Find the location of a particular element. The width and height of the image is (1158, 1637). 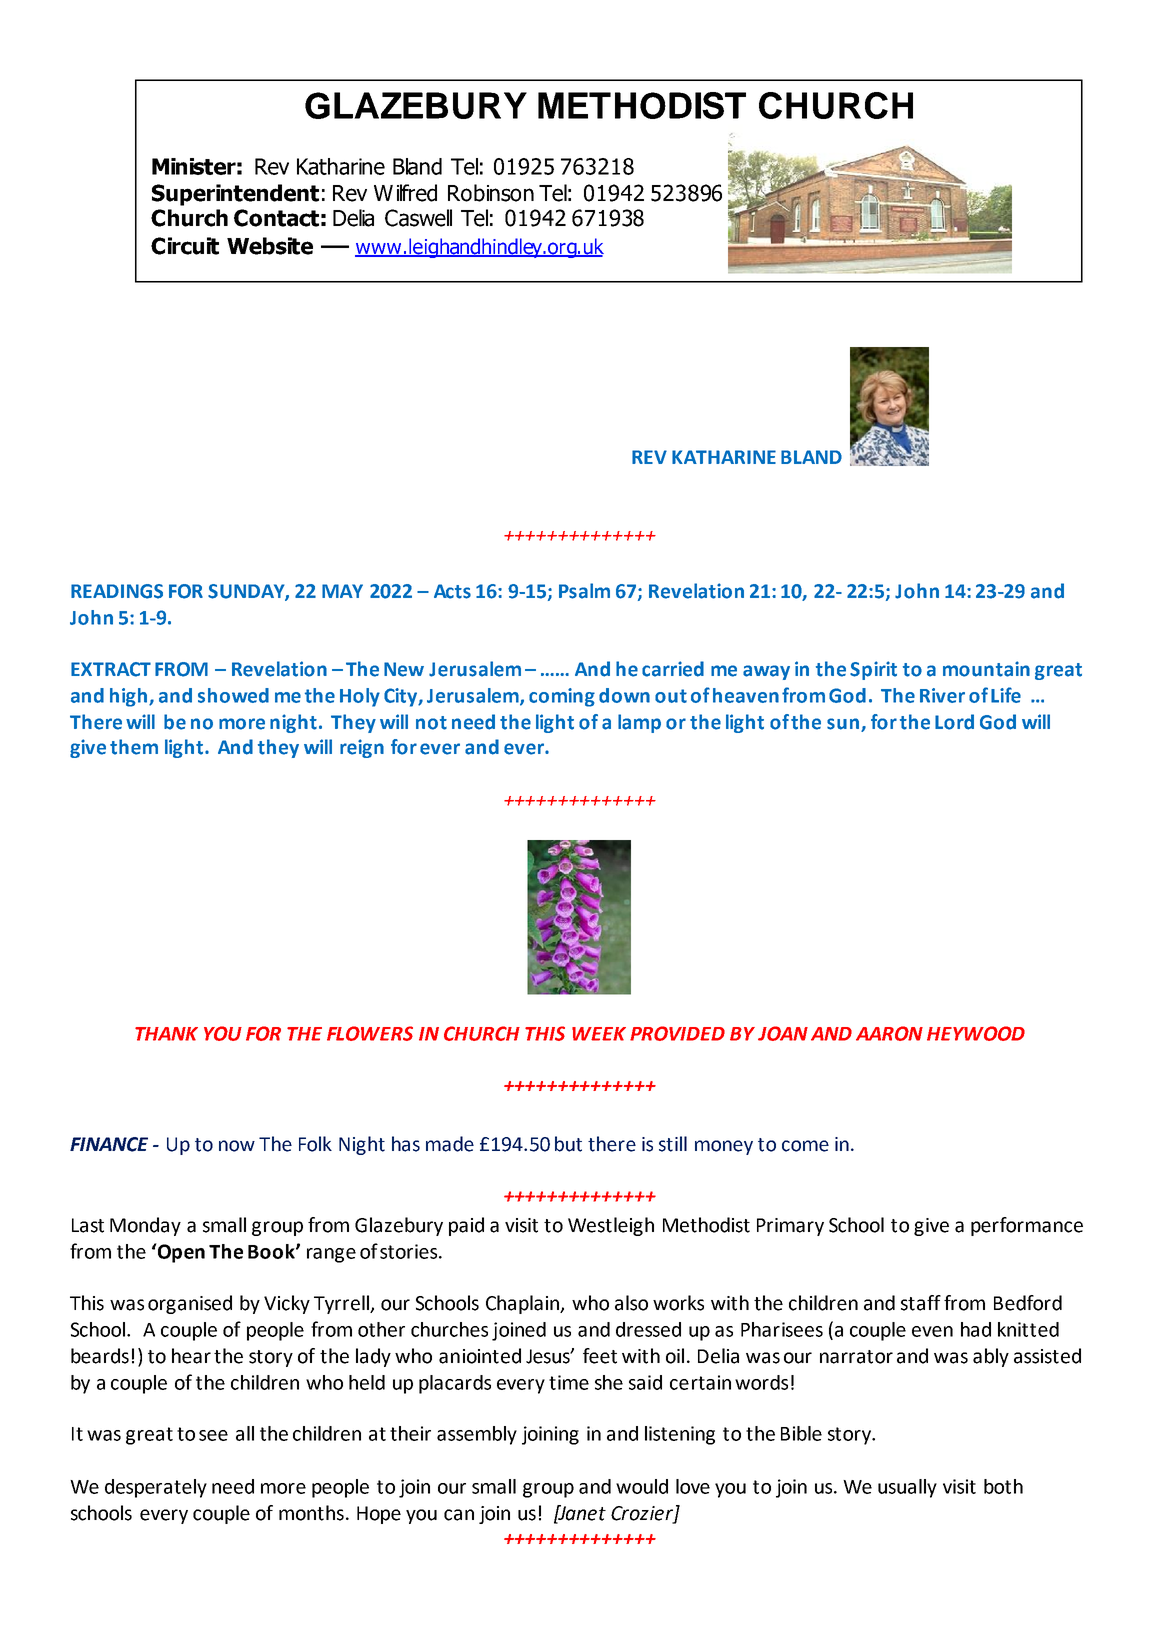

them is located at coordinates (134, 747).
